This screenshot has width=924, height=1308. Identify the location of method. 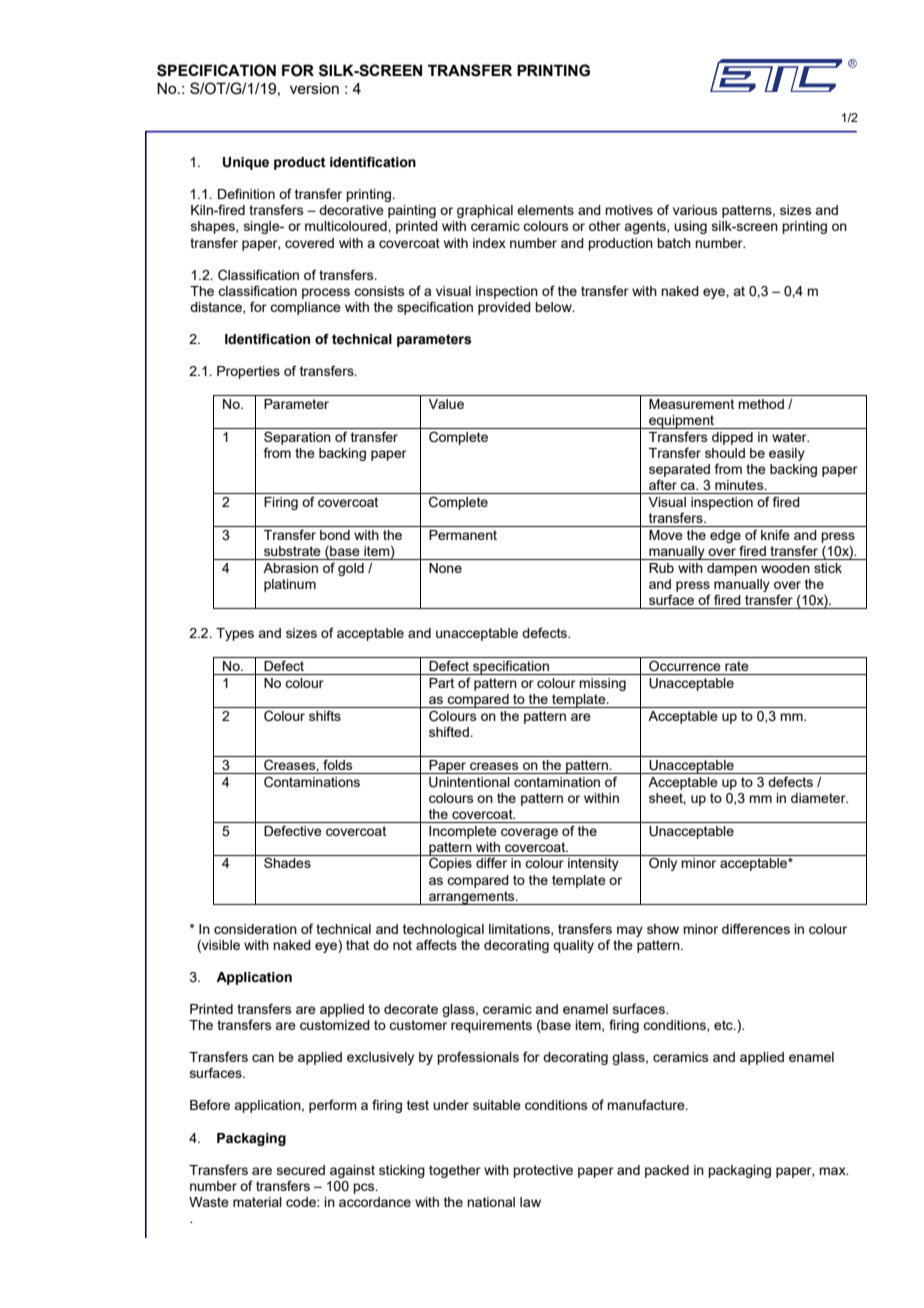
(761, 404).
